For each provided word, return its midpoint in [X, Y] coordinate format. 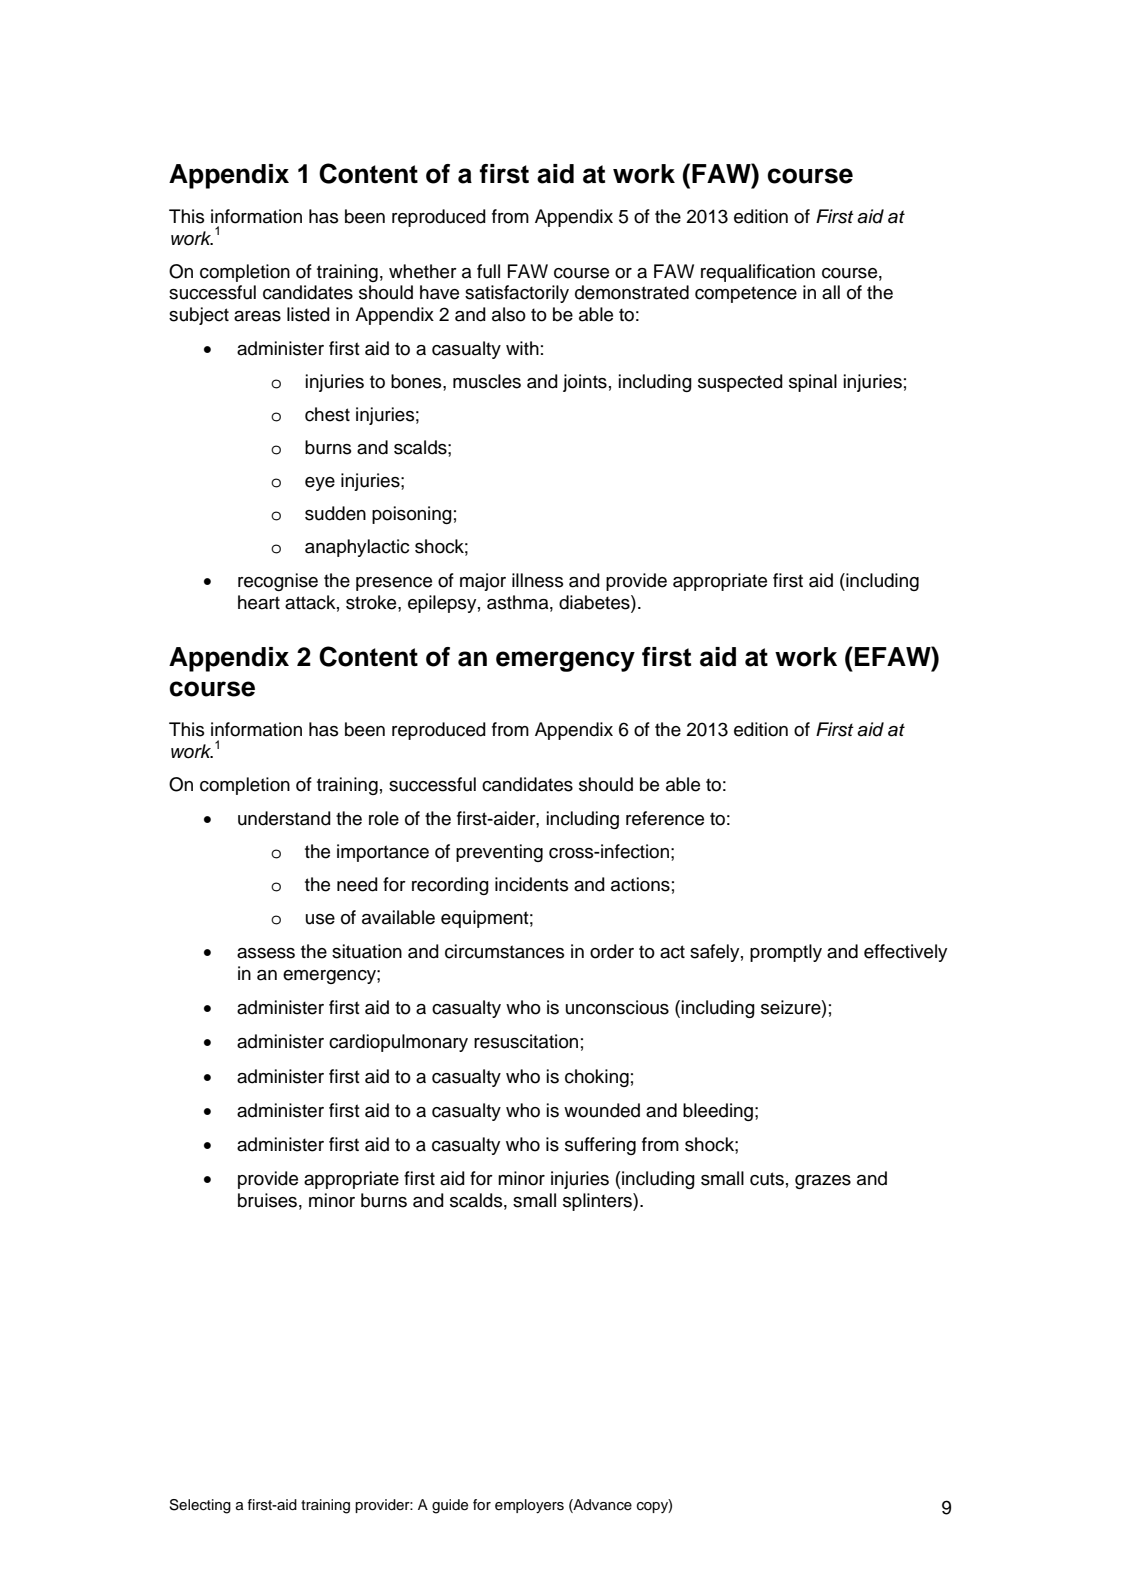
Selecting [200, 1506]
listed [308, 314]
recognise [278, 582]
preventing [499, 853]
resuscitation [526, 1041]
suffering [600, 1146]
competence [746, 294]
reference [665, 818]
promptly [786, 953]
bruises [267, 1200]
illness [537, 580]
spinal [813, 383]
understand [284, 818]
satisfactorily [517, 294]
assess [266, 953]
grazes [823, 1182]
